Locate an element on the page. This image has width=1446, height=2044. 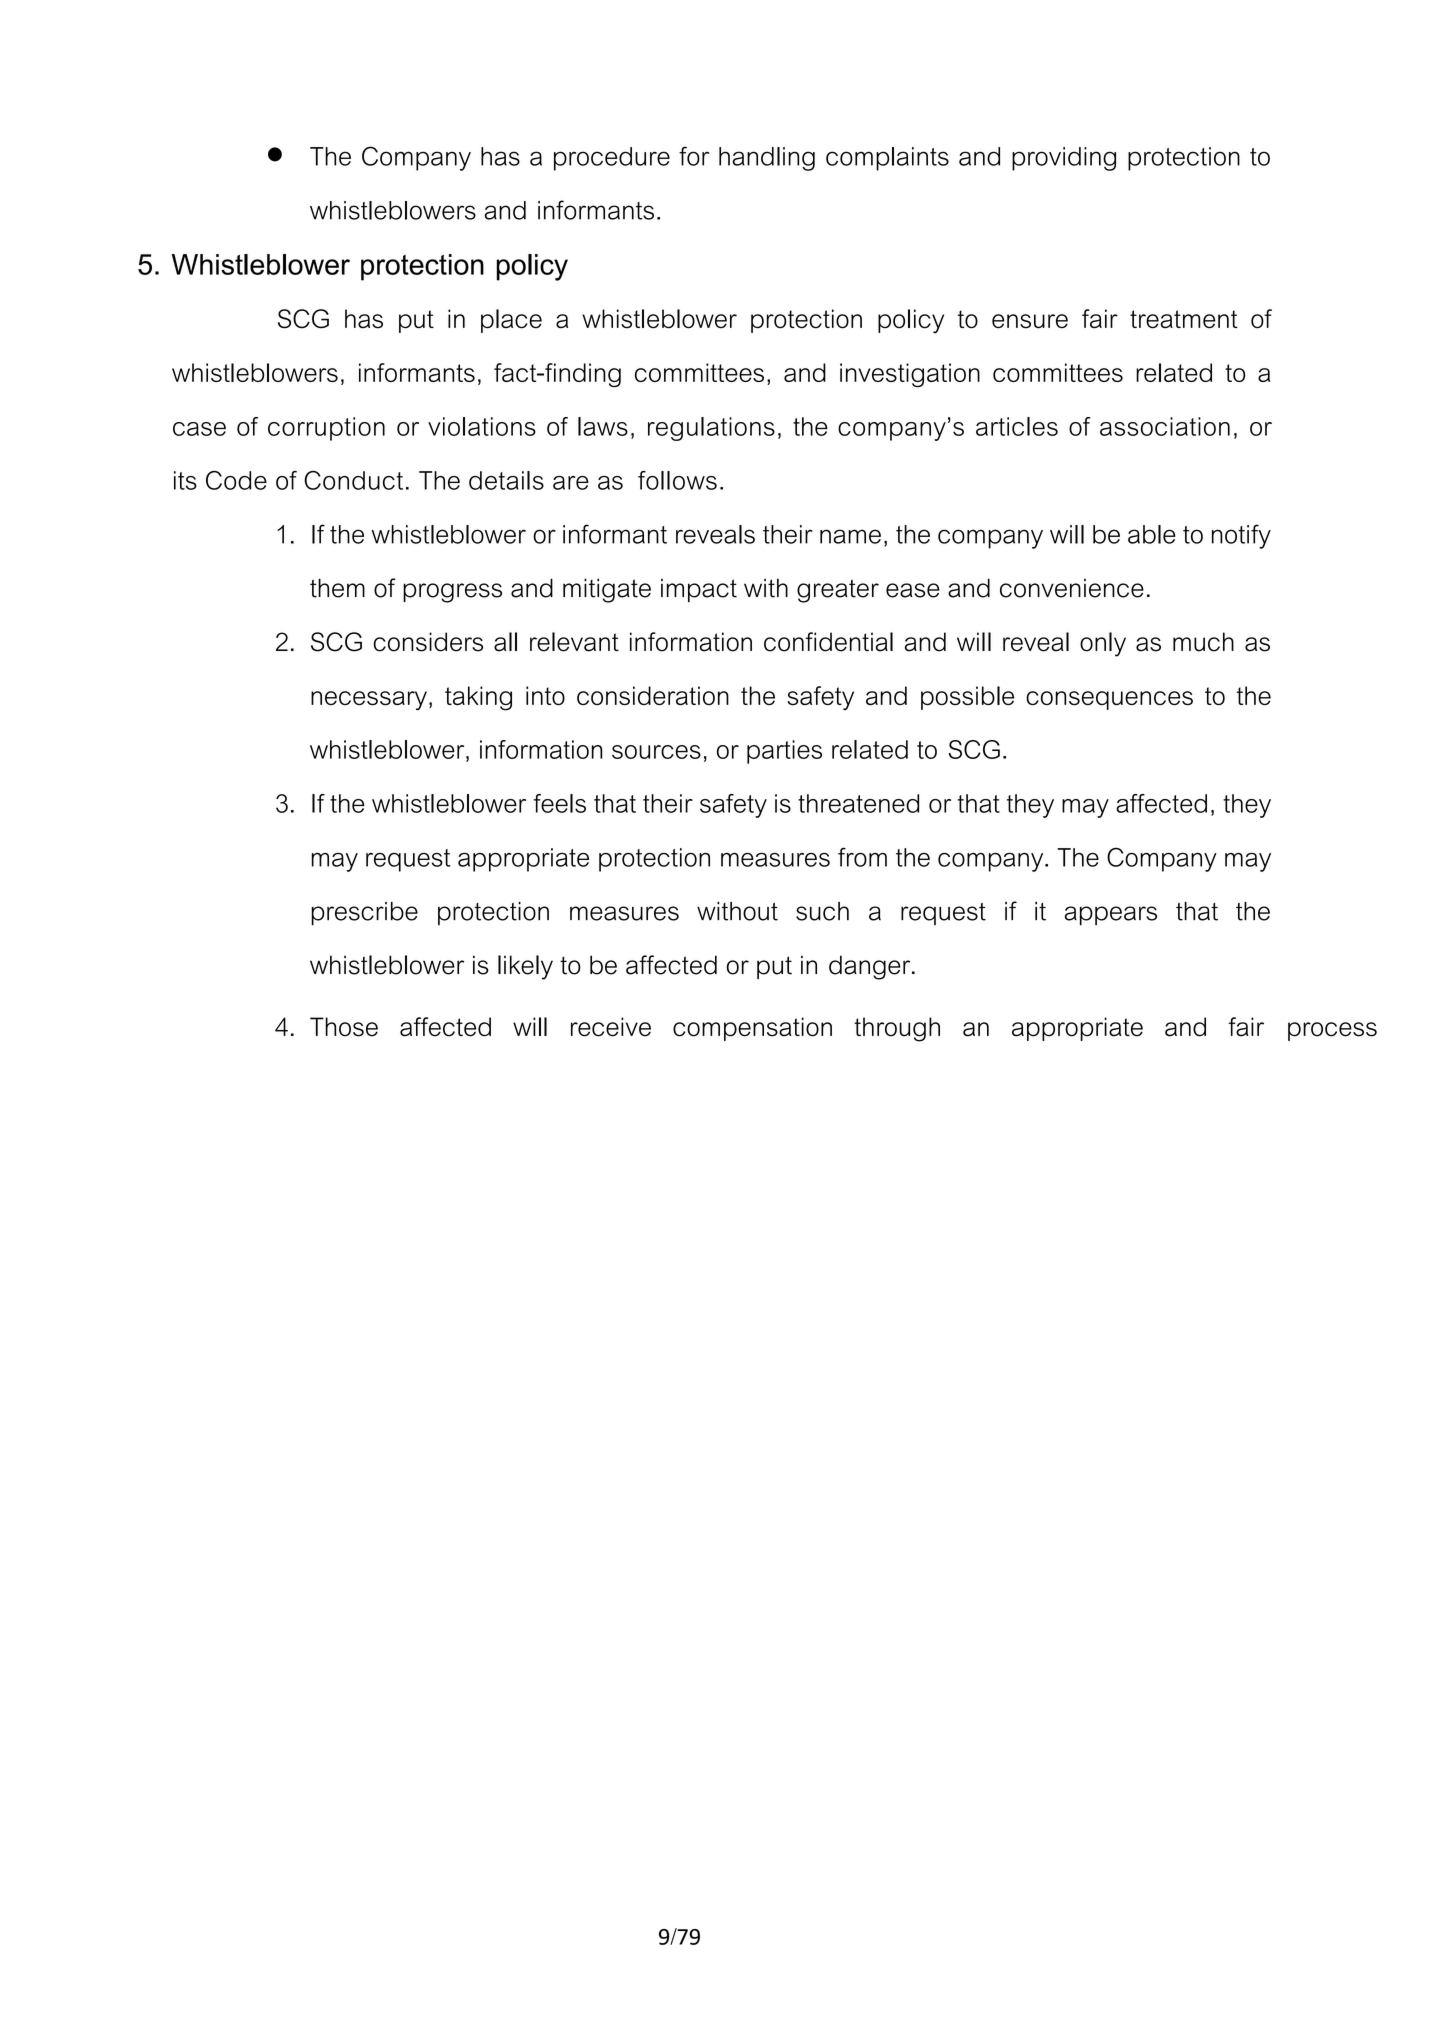
consequences is located at coordinates (1109, 700).
